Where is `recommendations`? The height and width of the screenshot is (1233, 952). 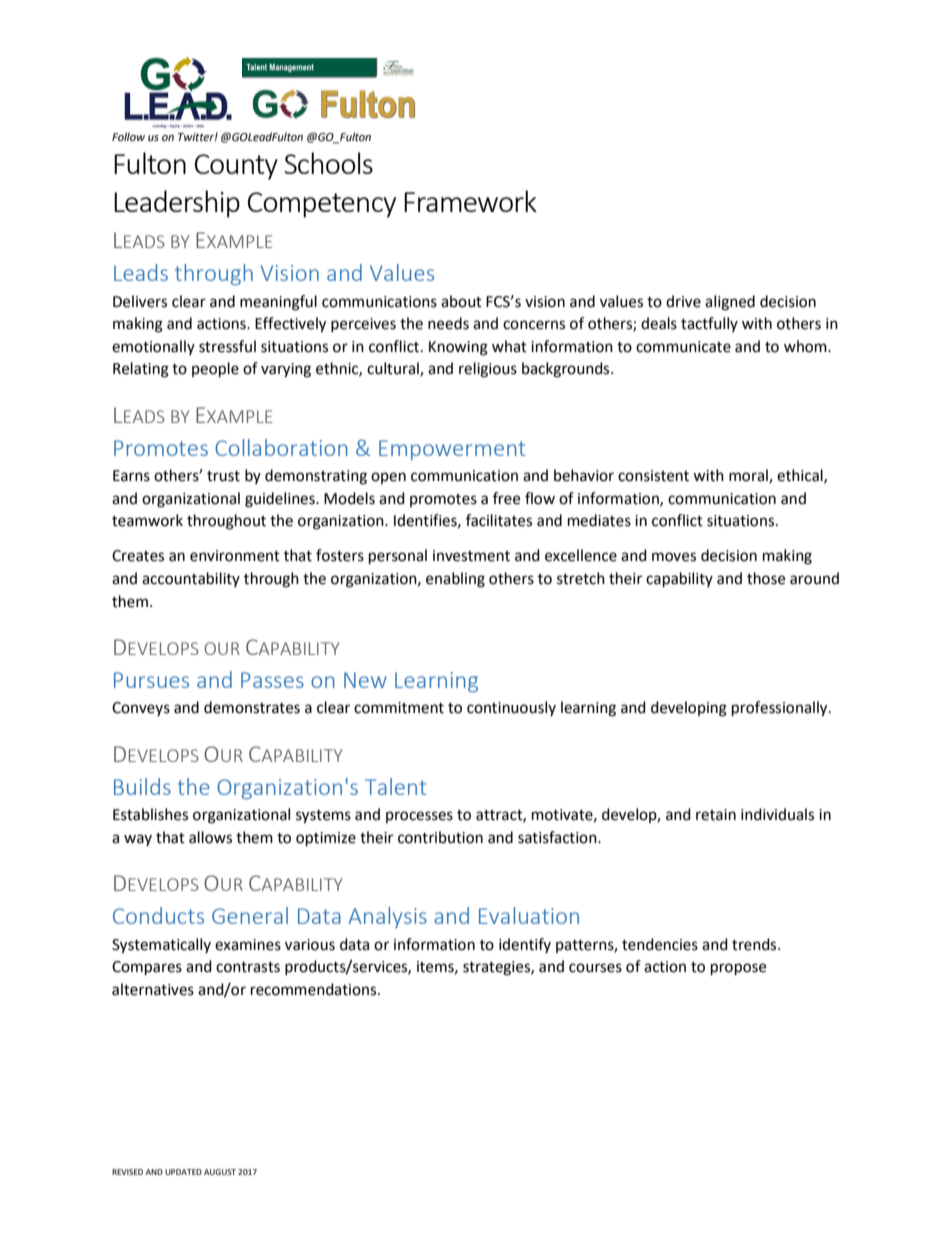
recommendations is located at coordinates (315, 989).
